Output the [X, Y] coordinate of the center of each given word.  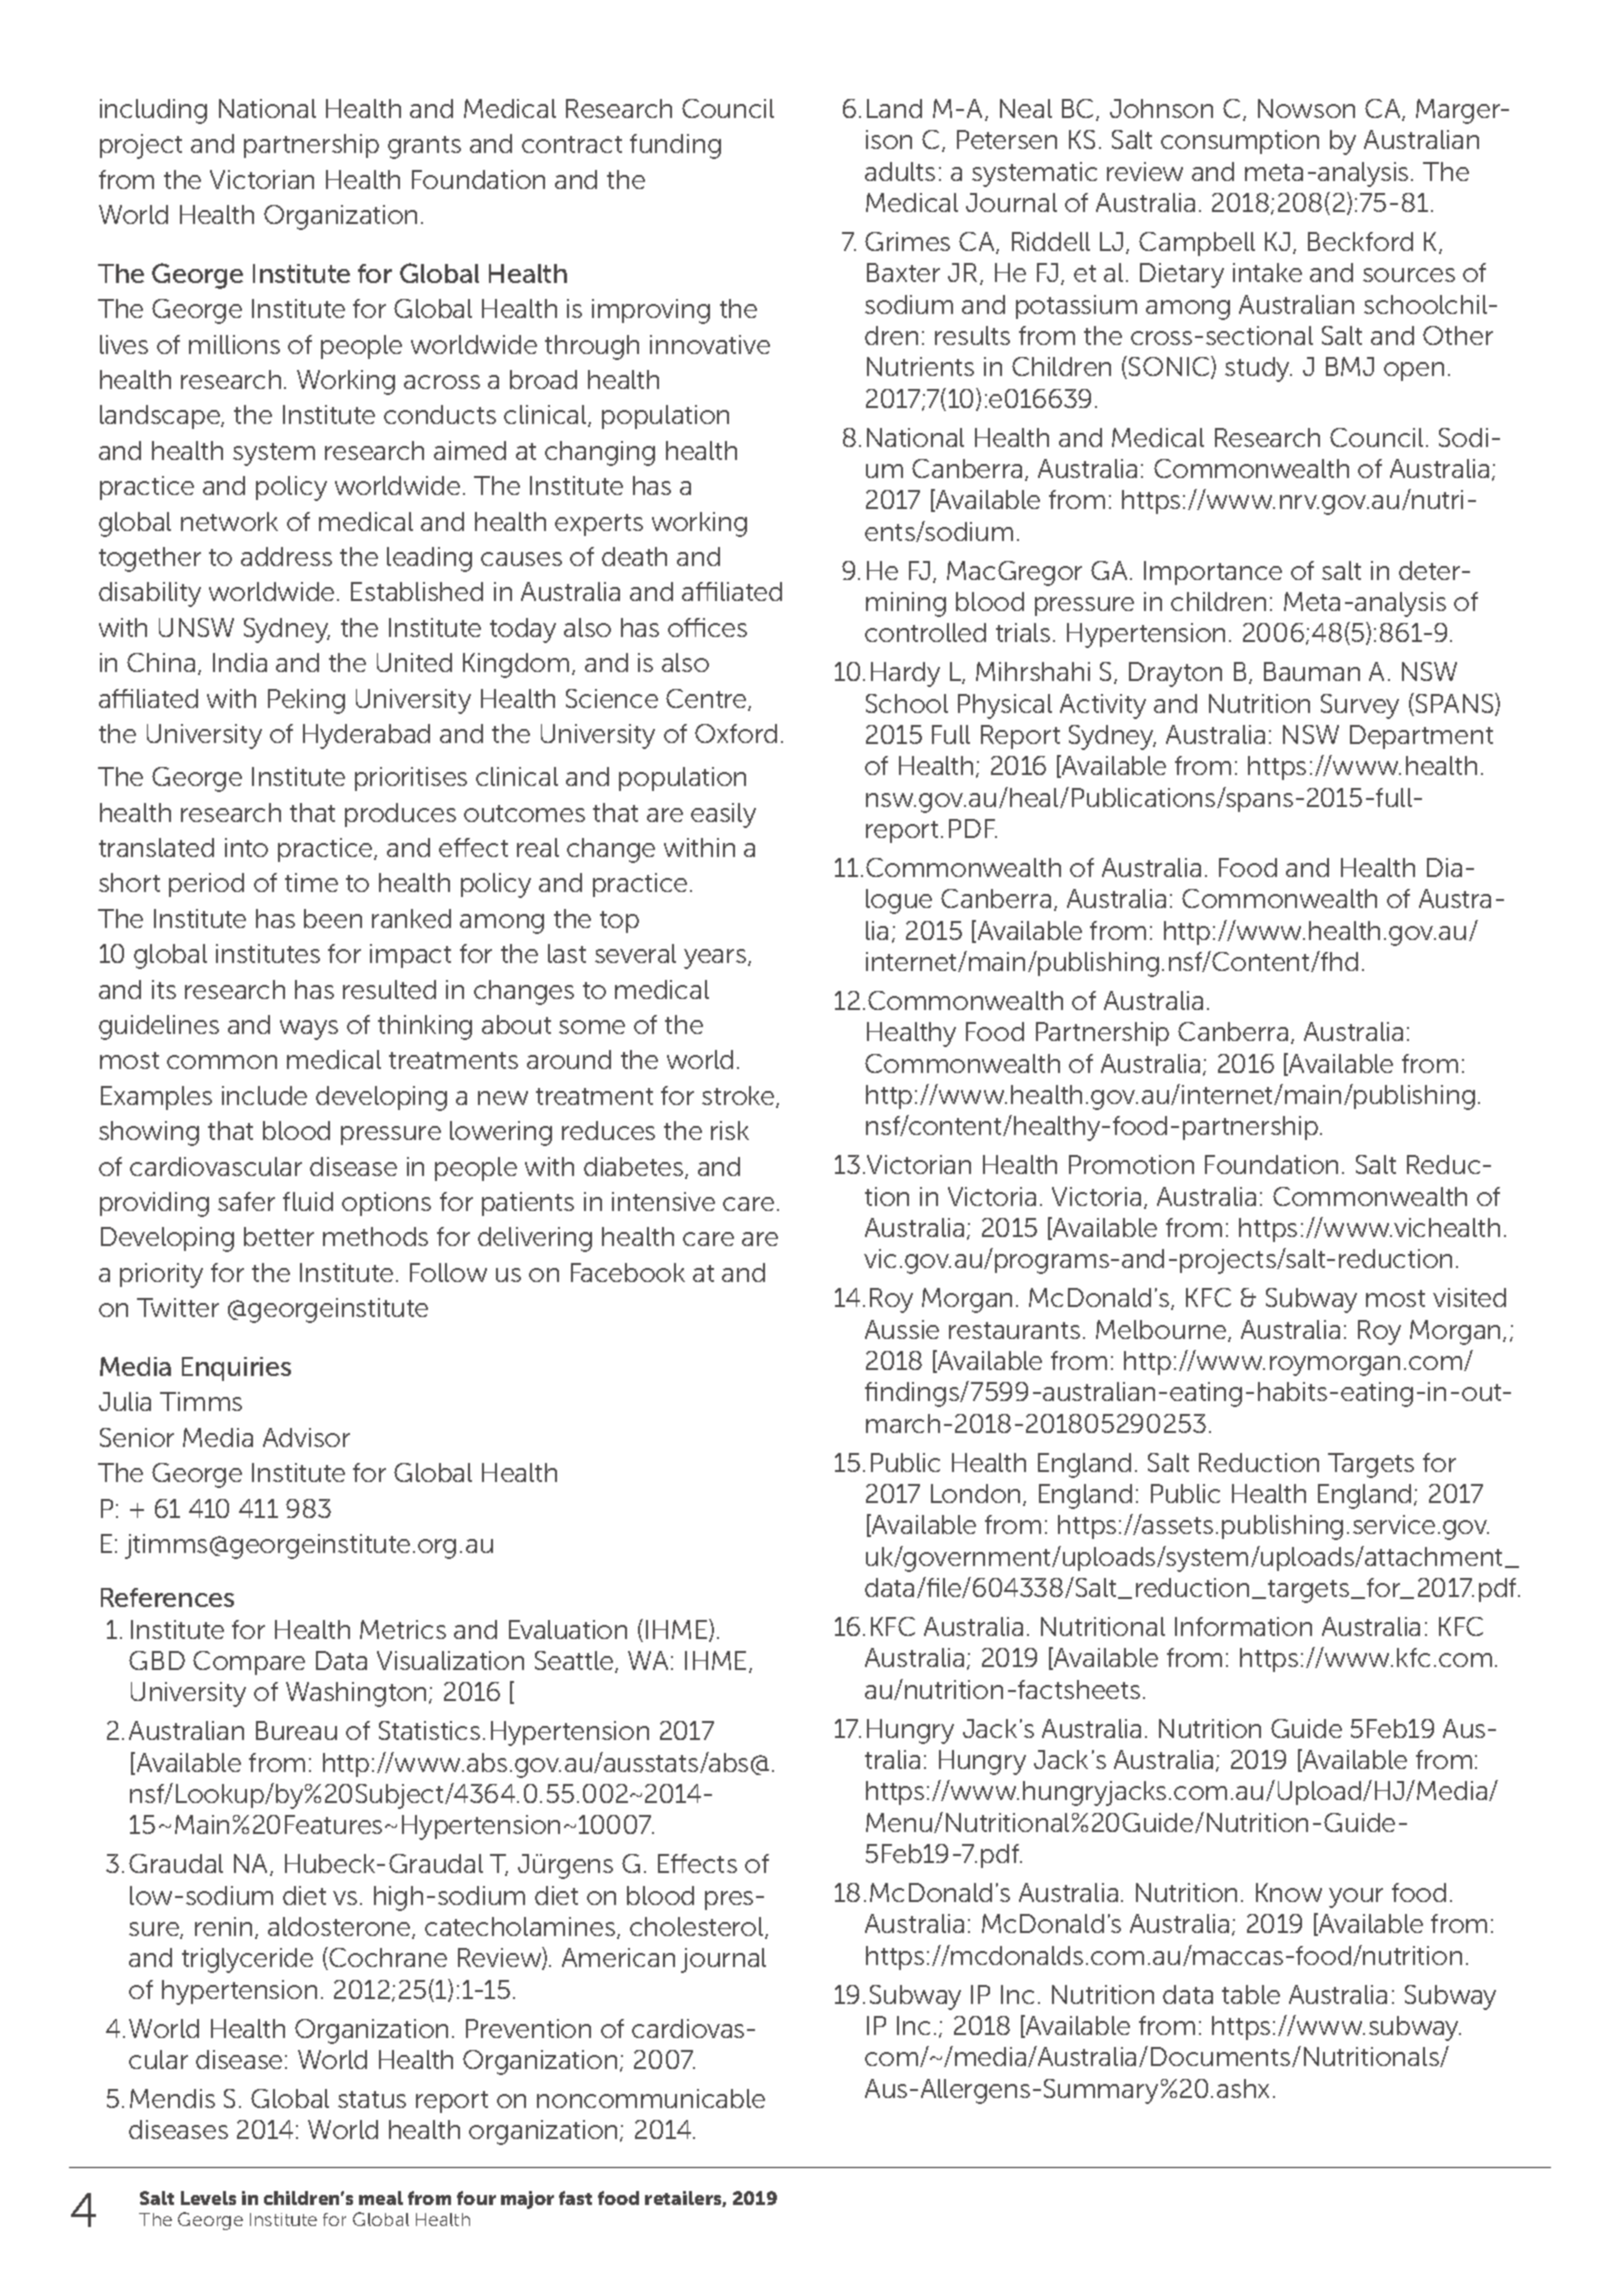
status [372, 2099]
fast [575, 2198]
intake [1267, 272]
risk [730, 1130]
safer [246, 1201]
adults [900, 171]
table [1251, 1994]
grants [424, 147]
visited [1469, 1297]
